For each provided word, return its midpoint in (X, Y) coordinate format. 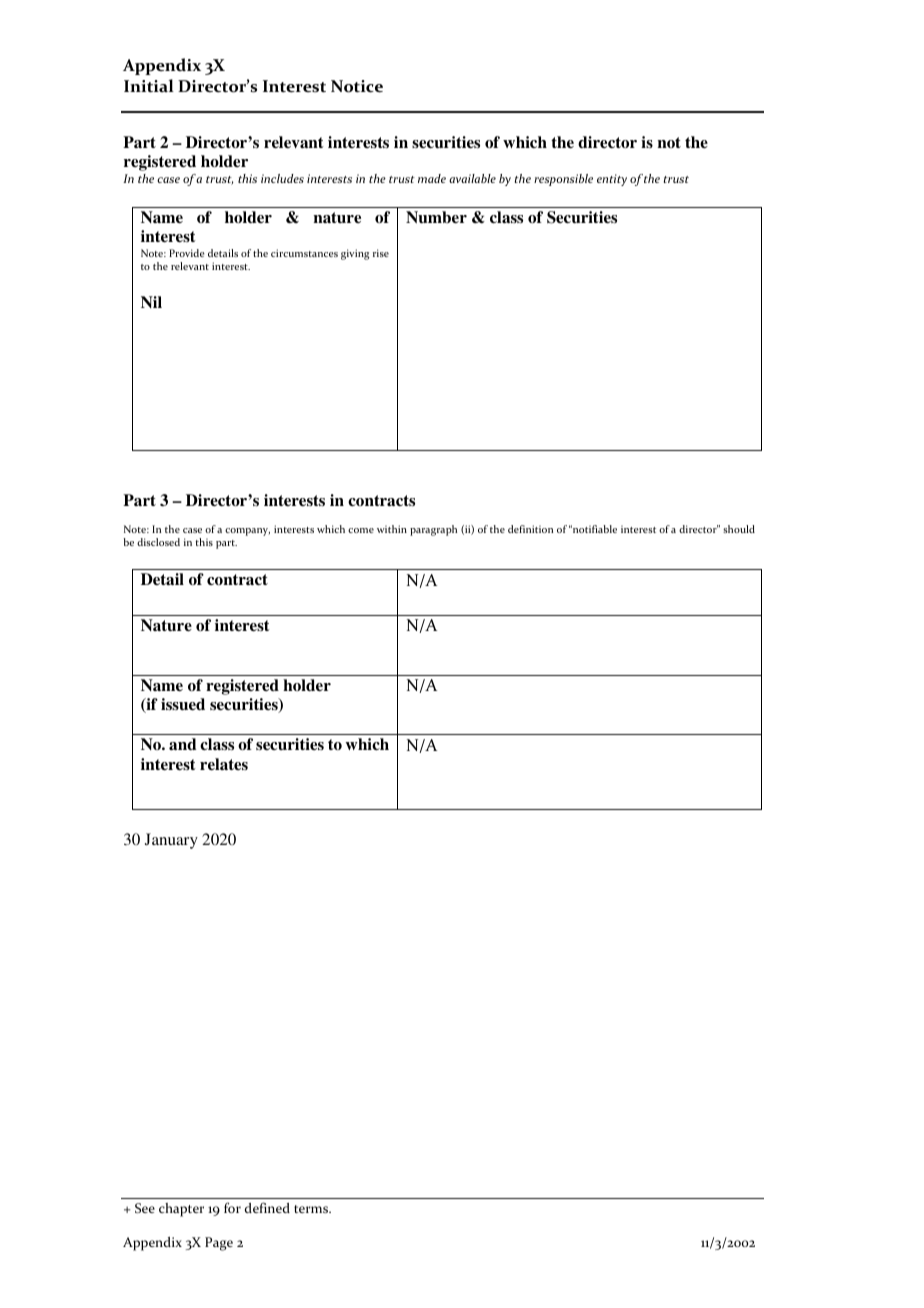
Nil (151, 302)
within (392, 529)
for (232, 1207)
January (171, 841)
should (739, 529)
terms (312, 1209)
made (432, 178)
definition (530, 529)
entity (612, 180)
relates (224, 764)
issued (183, 704)
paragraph (433, 530)
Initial (149, 85)
